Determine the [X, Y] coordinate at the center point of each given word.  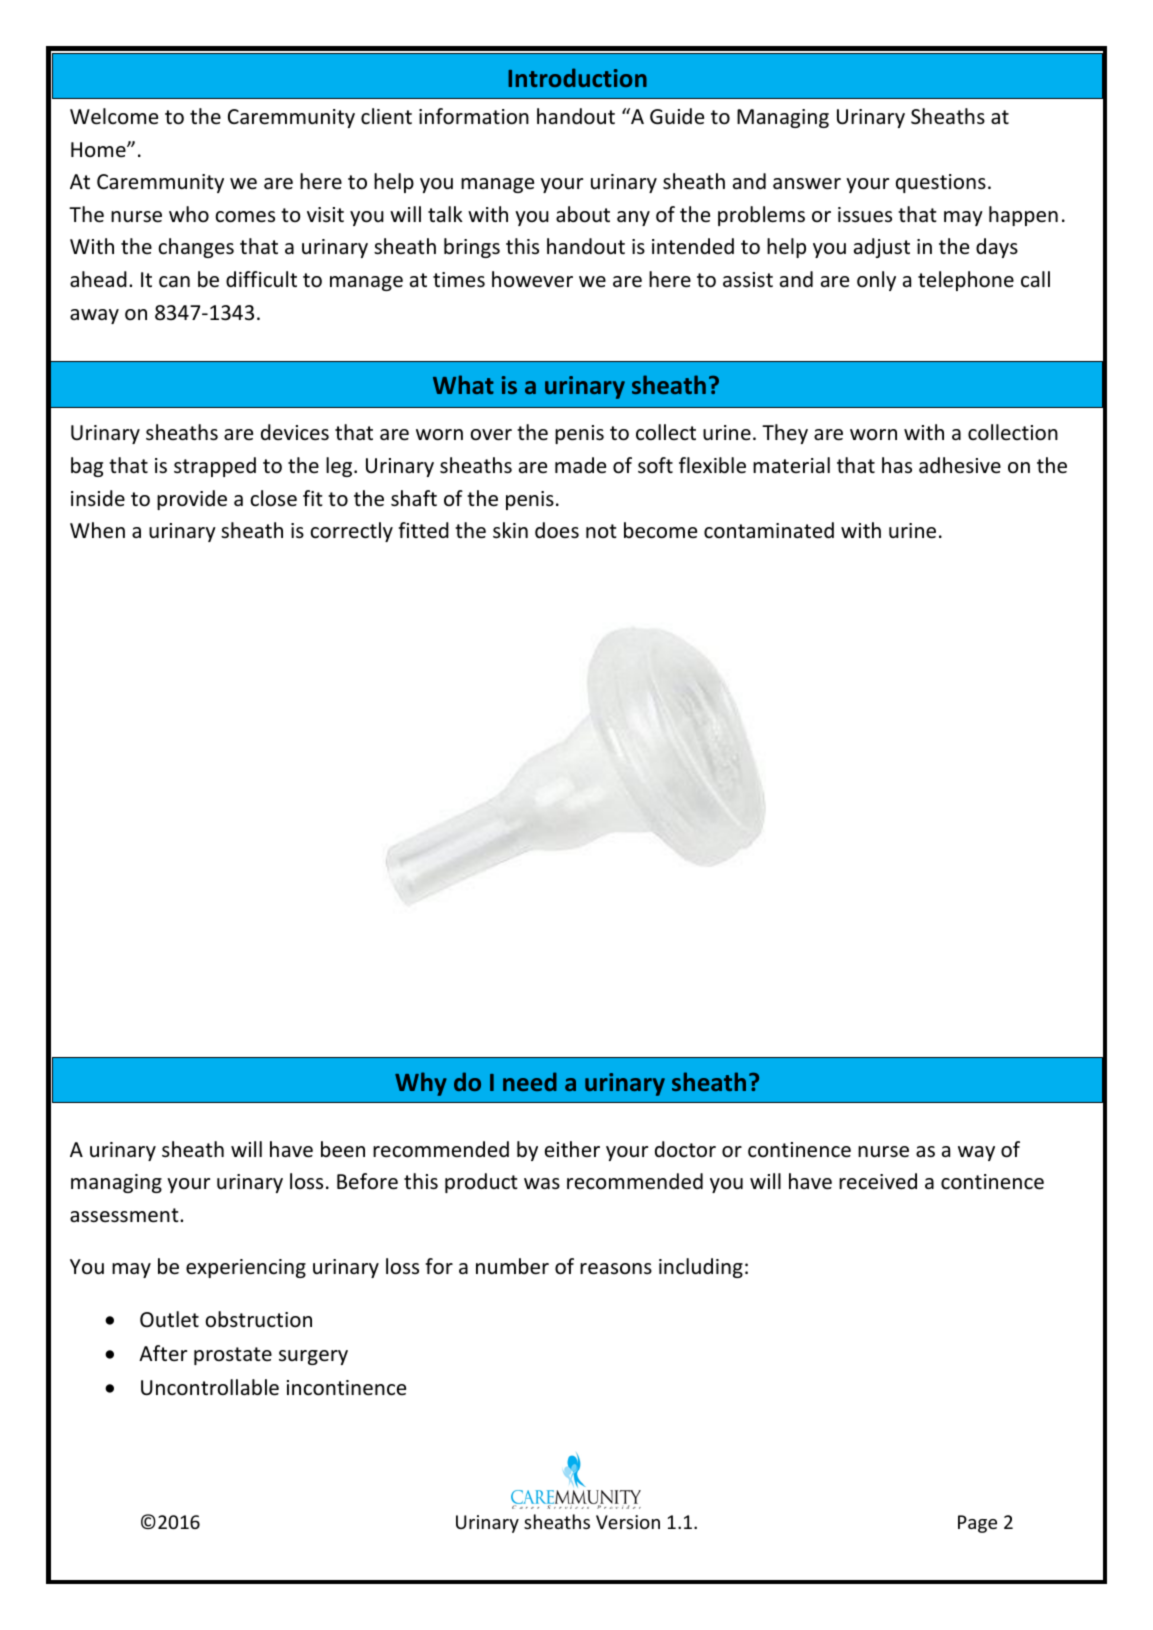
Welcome [114, 116]
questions [941, 183]
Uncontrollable [210, 1387]
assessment [125, 1215]
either [572, 1149]
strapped [215, 467]
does [557, 530]
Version [628, 1522]
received [878, 1181]
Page [977, 1524]
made [580, 465]
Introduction [577, 77]
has [897, 465]
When [97, 530]
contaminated [769, 530]
